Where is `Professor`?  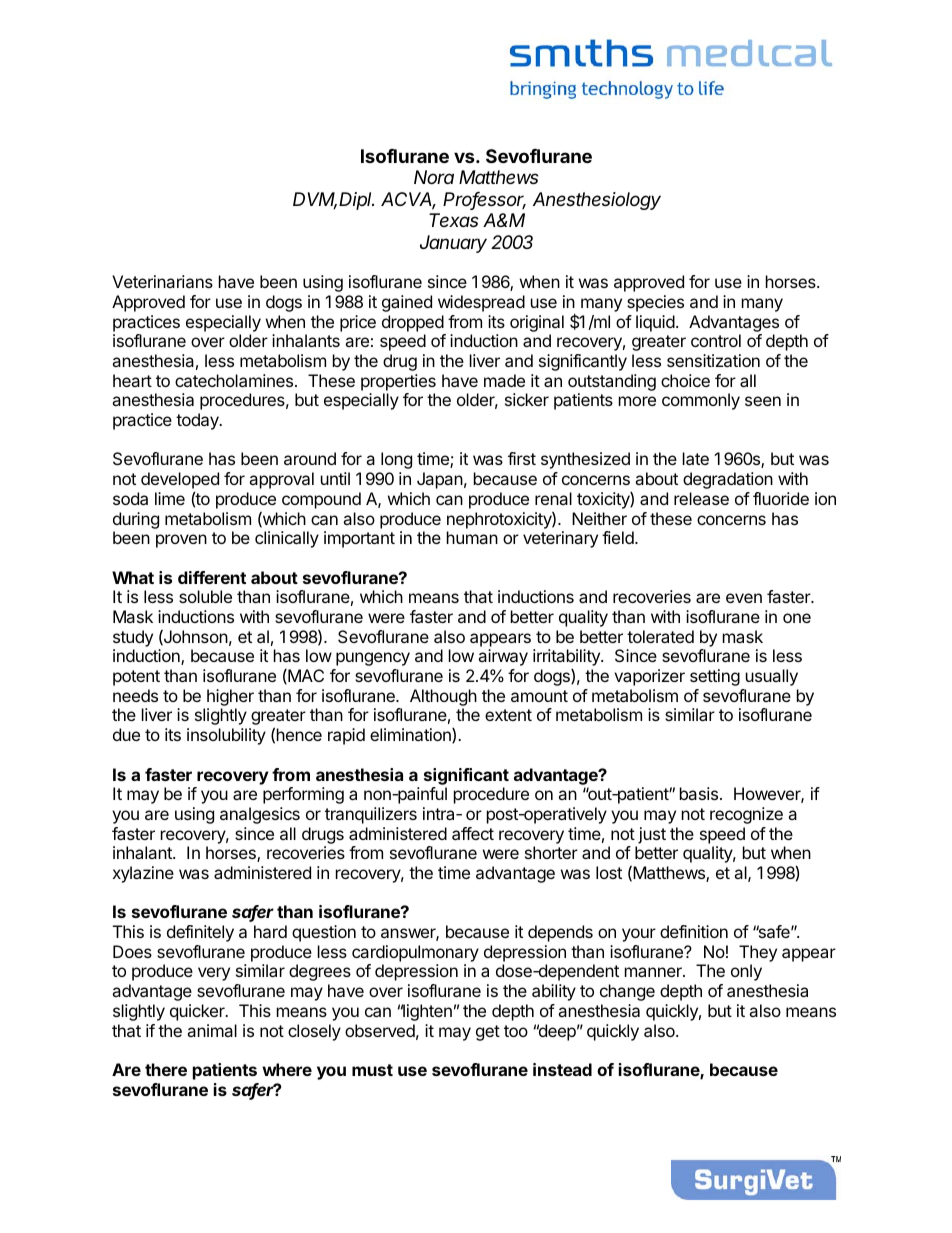 Professor is located at coordinates (484, 200).
